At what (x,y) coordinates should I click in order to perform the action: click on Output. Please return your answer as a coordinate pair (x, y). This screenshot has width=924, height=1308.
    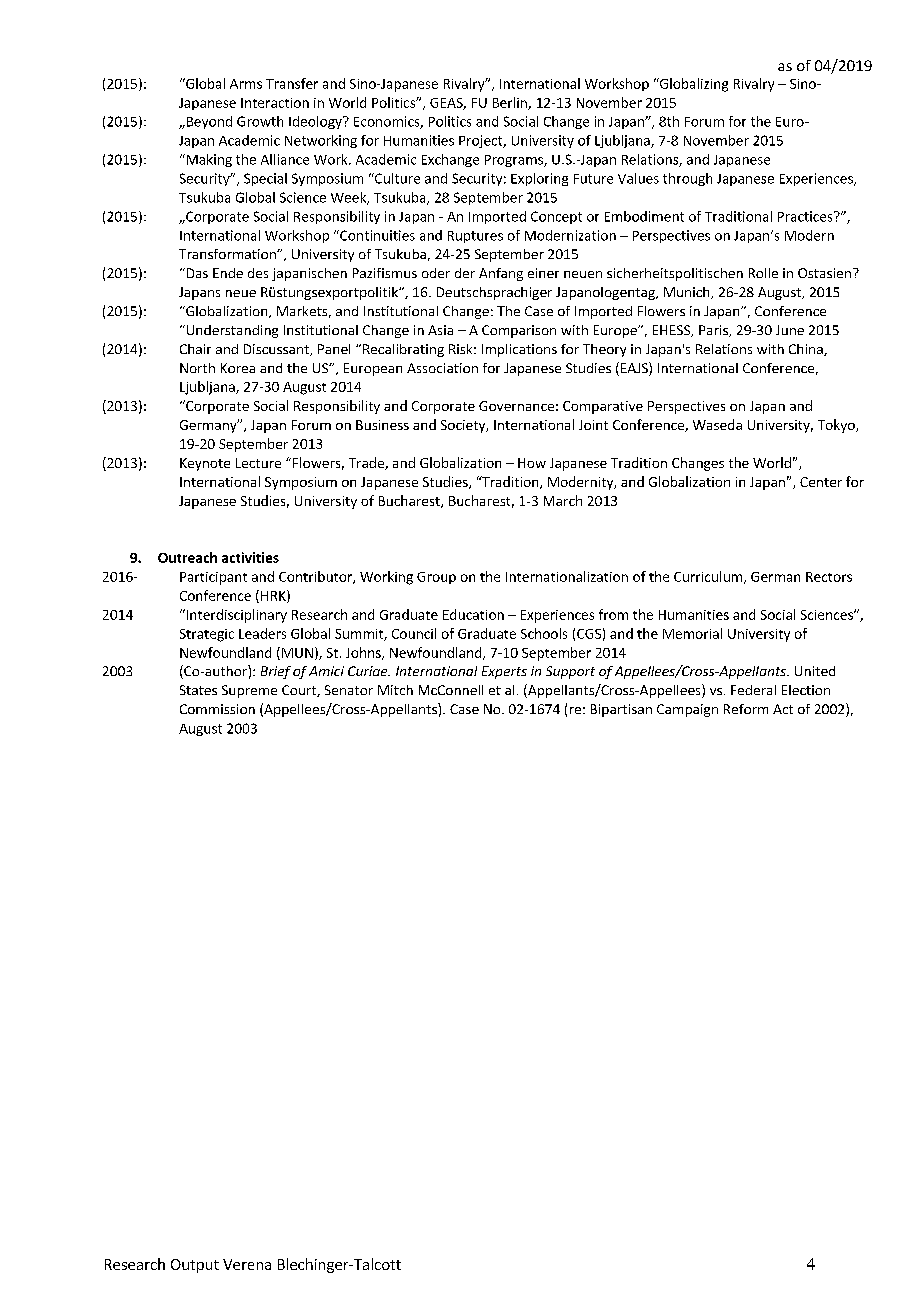
    Looking at the image, I should click on (195, 1266).
